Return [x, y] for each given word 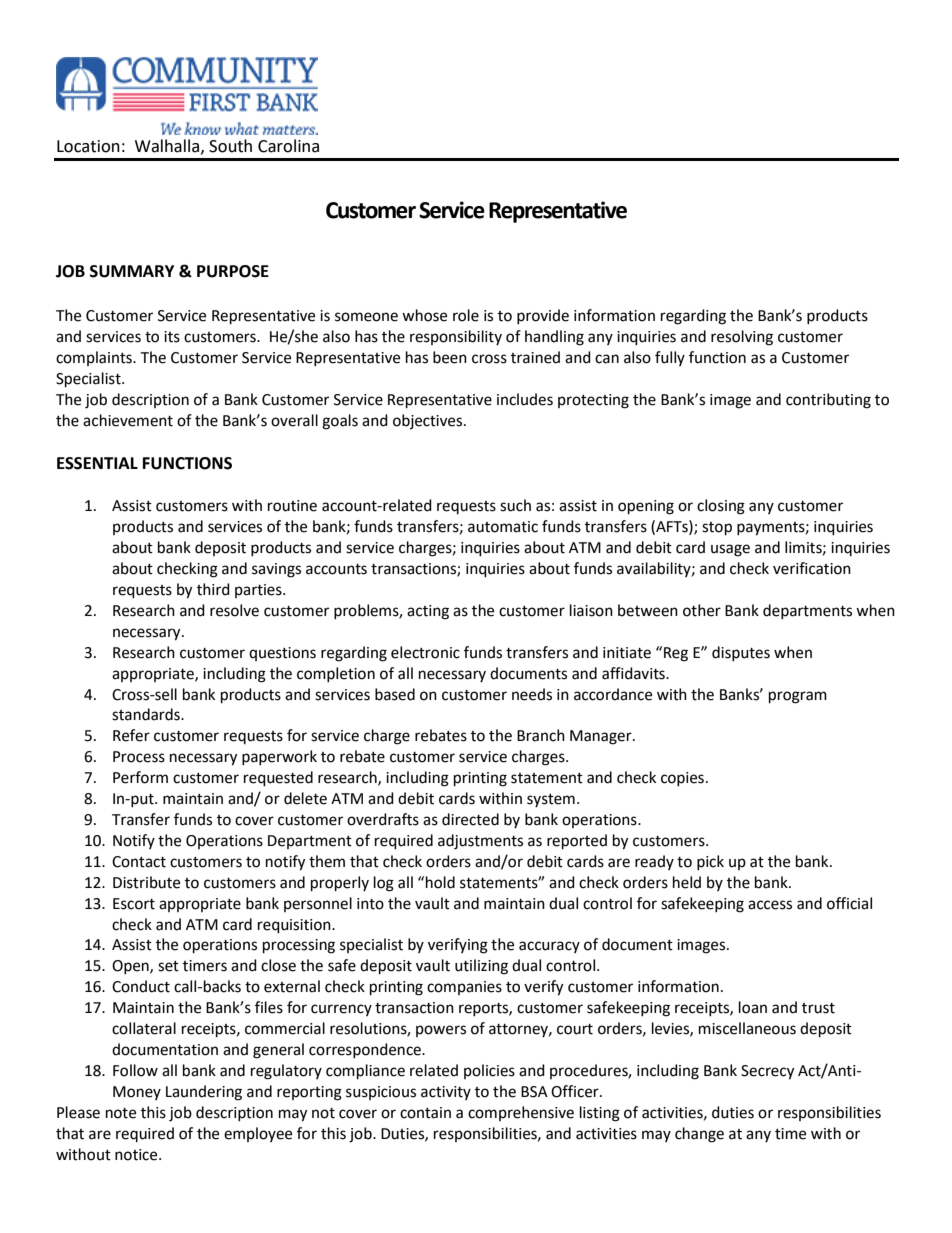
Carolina [288, 146]
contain [425, 1113]
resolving [742, 338]
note [121, 1113]
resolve [234, 610]
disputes [741, 653]
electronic [425, 652]
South [230, 146]
